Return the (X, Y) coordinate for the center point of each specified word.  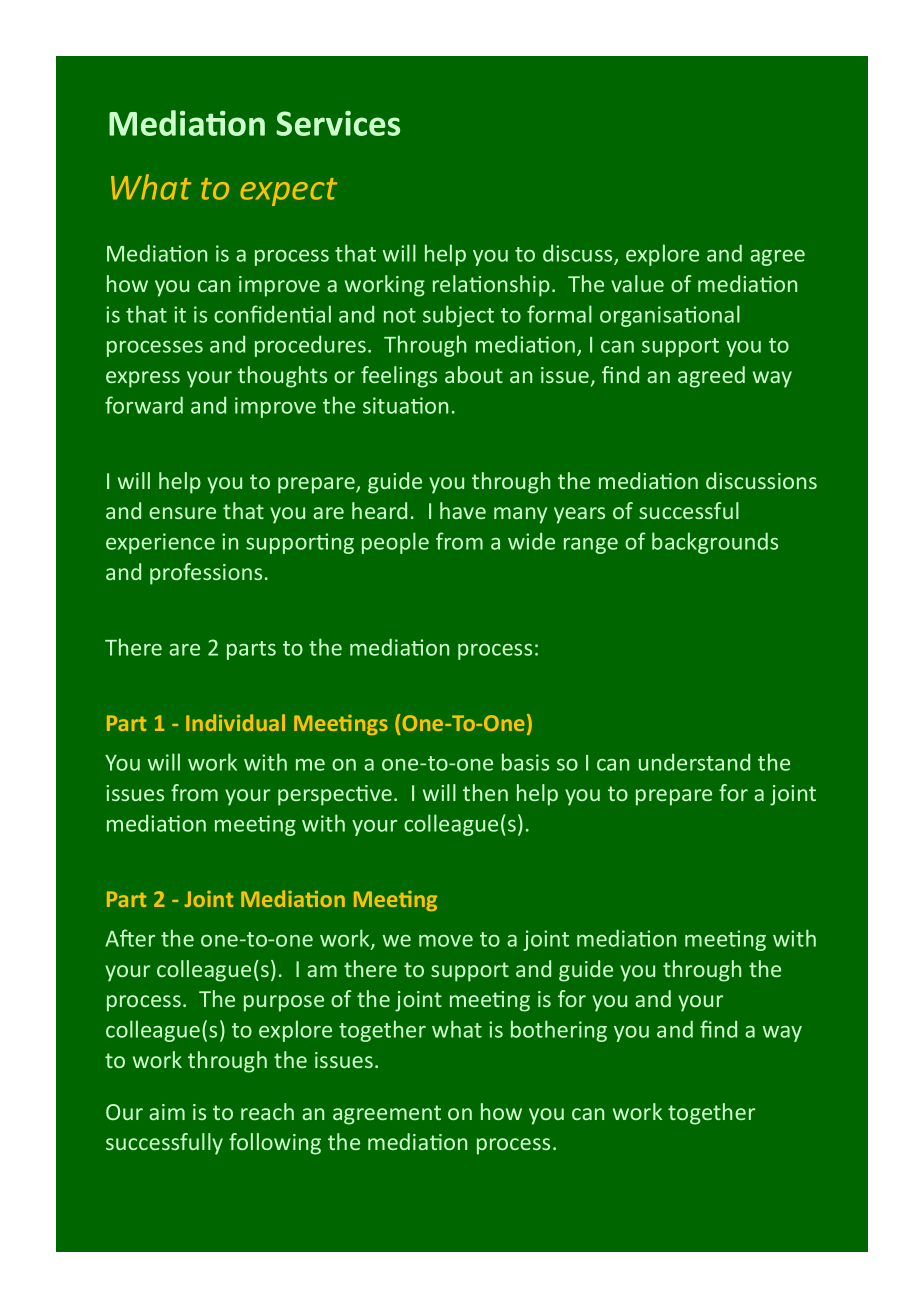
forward (144, 405)
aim (167, 1112)
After (130, 938)
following (275, 1144)
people (395, 543)
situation (405, 405)
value (637, 283)
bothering (559, 1031)
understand (694, 762)
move (446, 941)
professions (206, 574)
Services (338, 123)
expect (288, 192)
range (591, 546)
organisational (670, 316)
